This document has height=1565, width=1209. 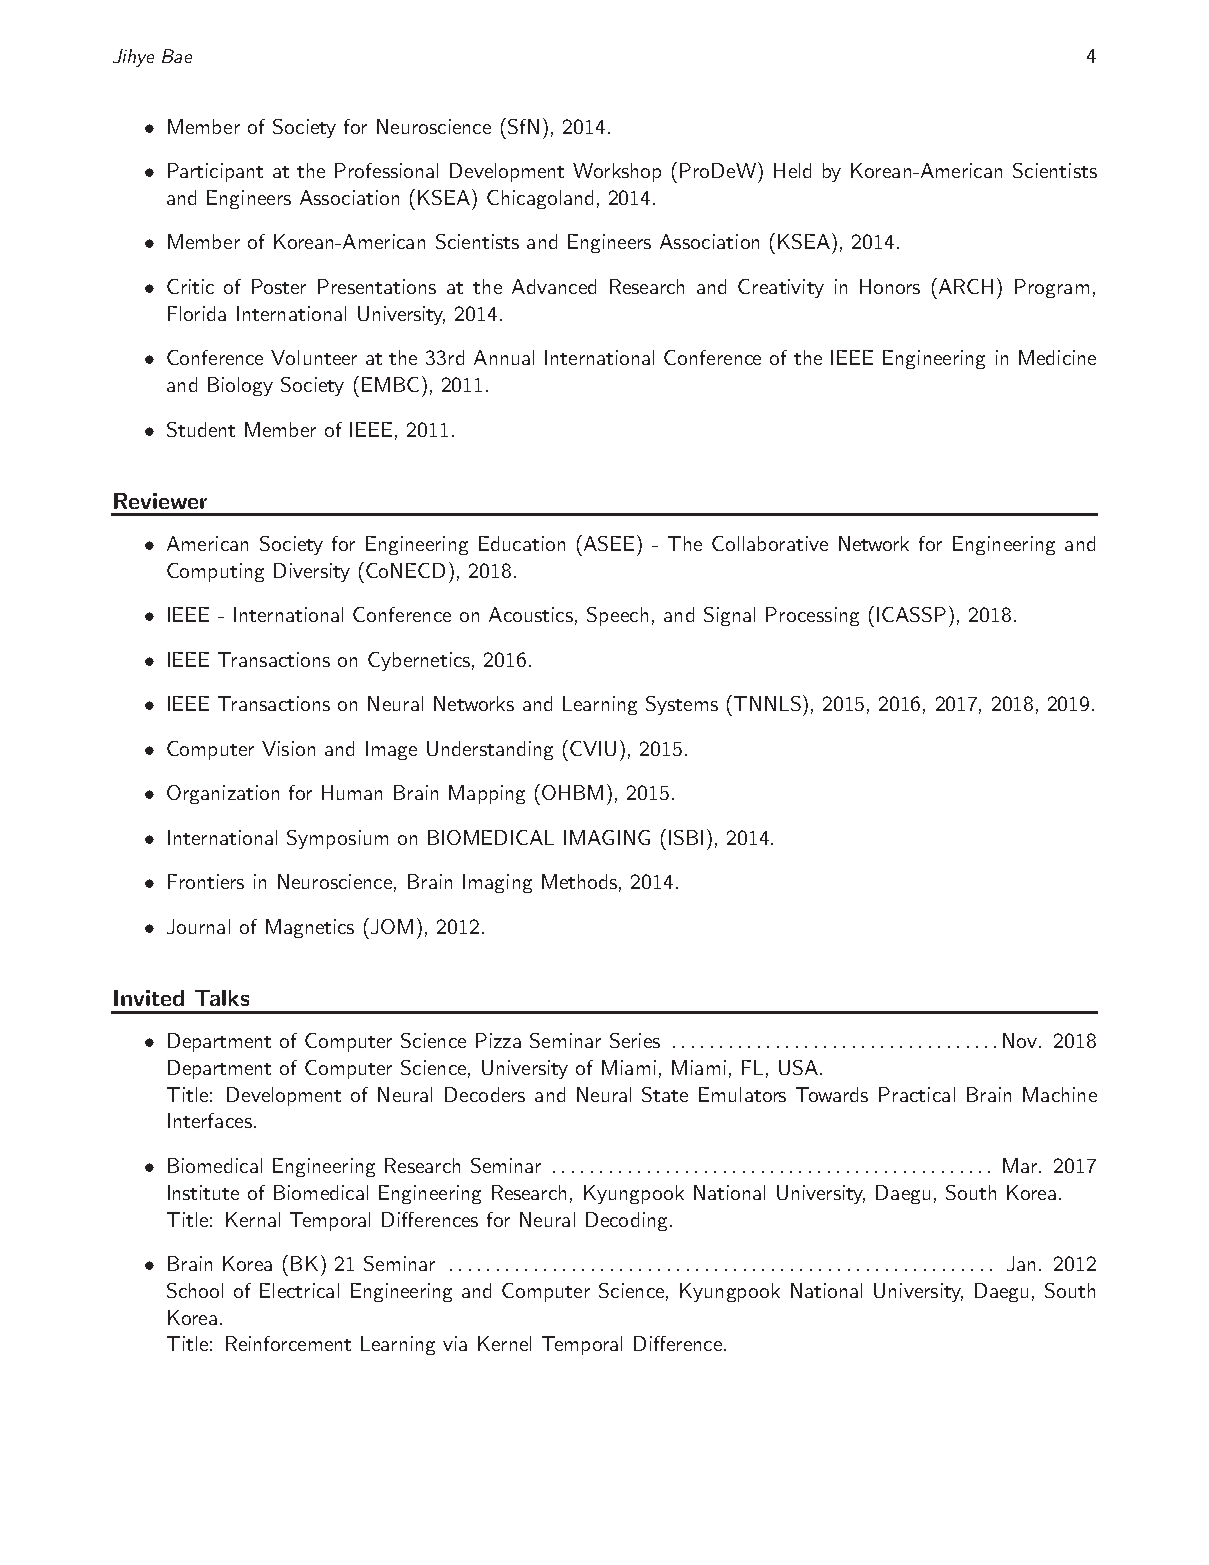 What do you see at coordinates (177, 56) in the document?
I see `Bae` at bounding box center [177, 56].
